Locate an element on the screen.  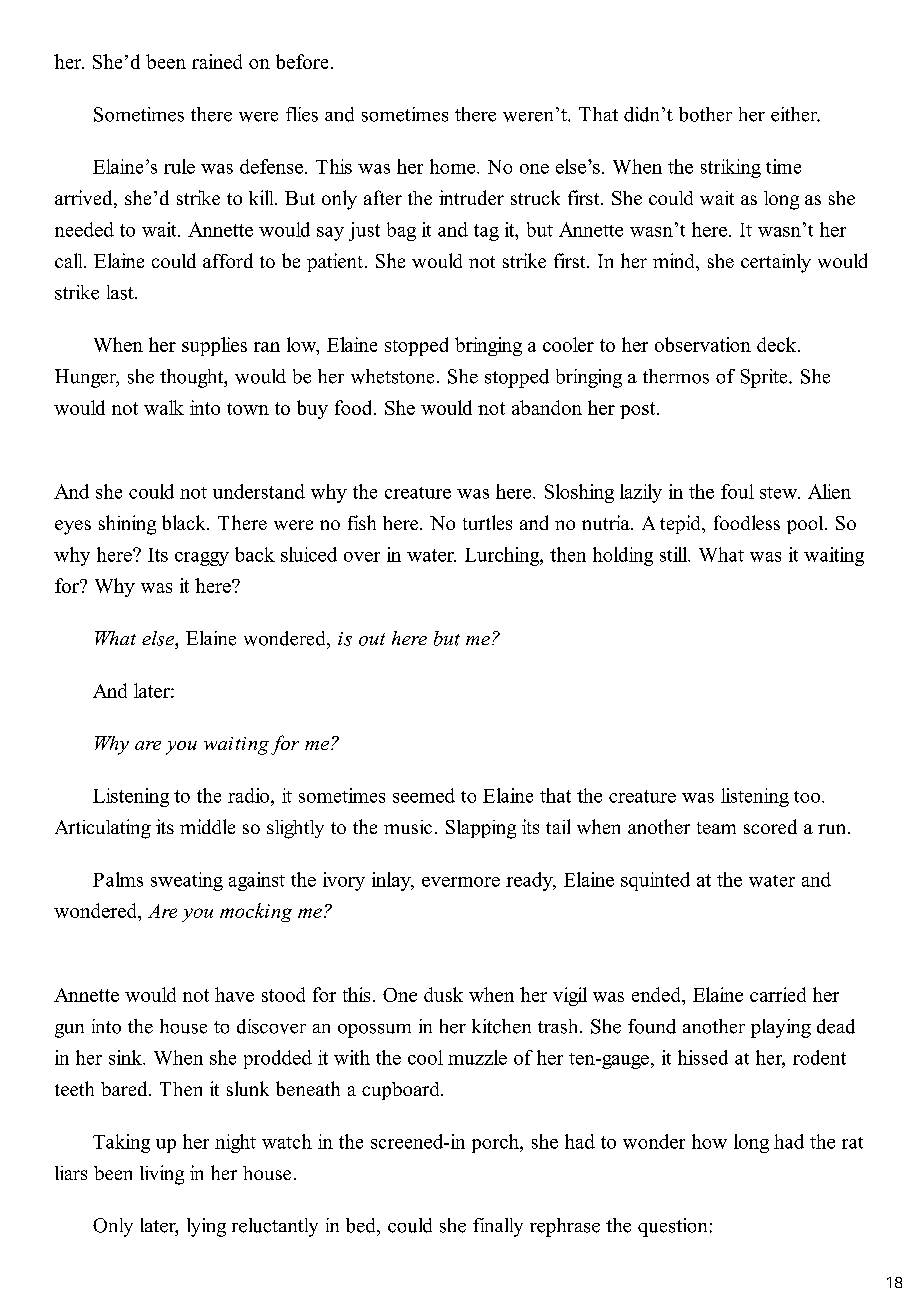
home is located at coordinates (454, 166).
